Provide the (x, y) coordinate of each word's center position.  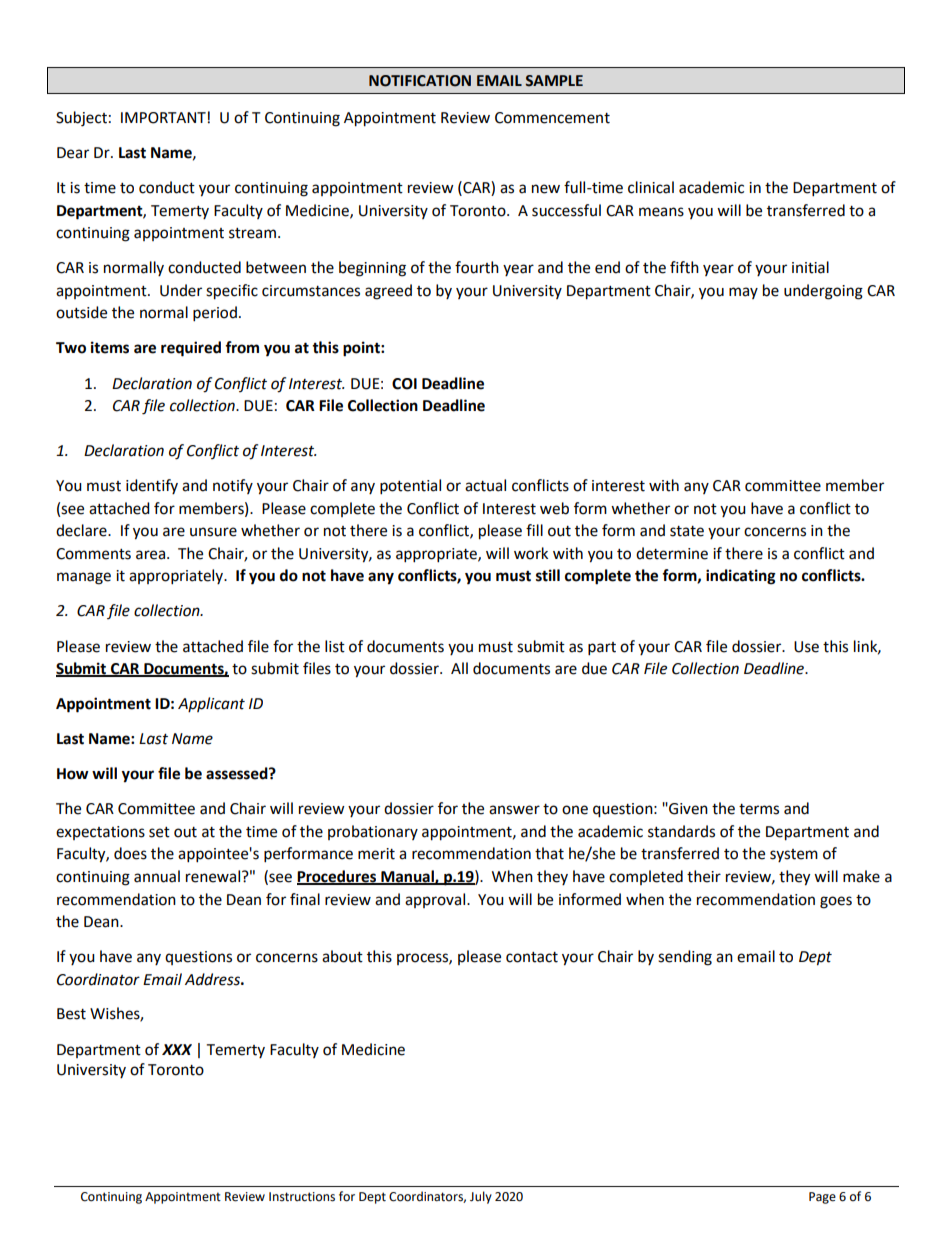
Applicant (211, 704)
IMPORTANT (163, 118)
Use (806, 647)
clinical (651, 187)
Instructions (302, 1197)
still (548, 575)
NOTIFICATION (420, 81)
